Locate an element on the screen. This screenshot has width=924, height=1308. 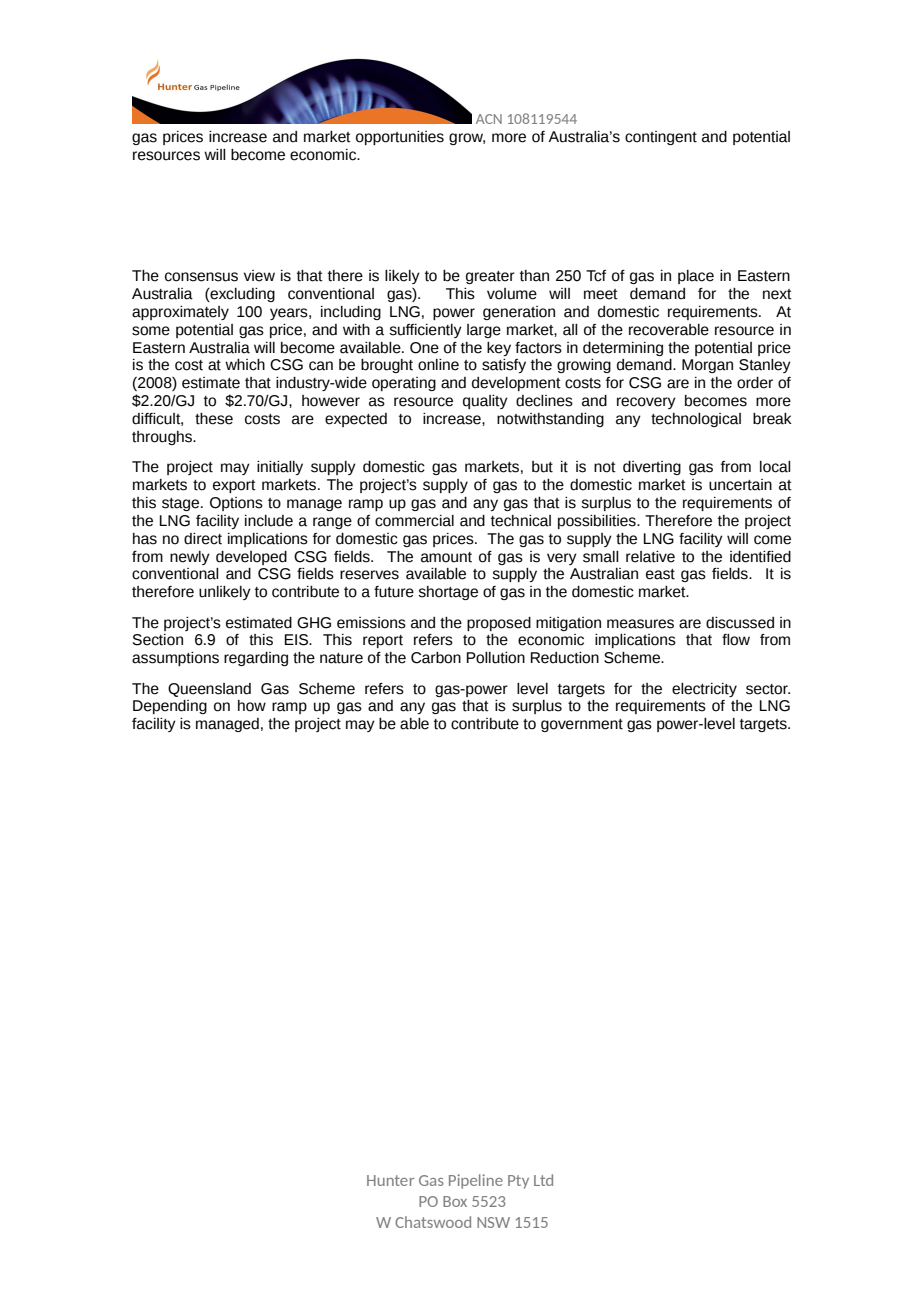
ACN is located at coordinates (489, 119).
